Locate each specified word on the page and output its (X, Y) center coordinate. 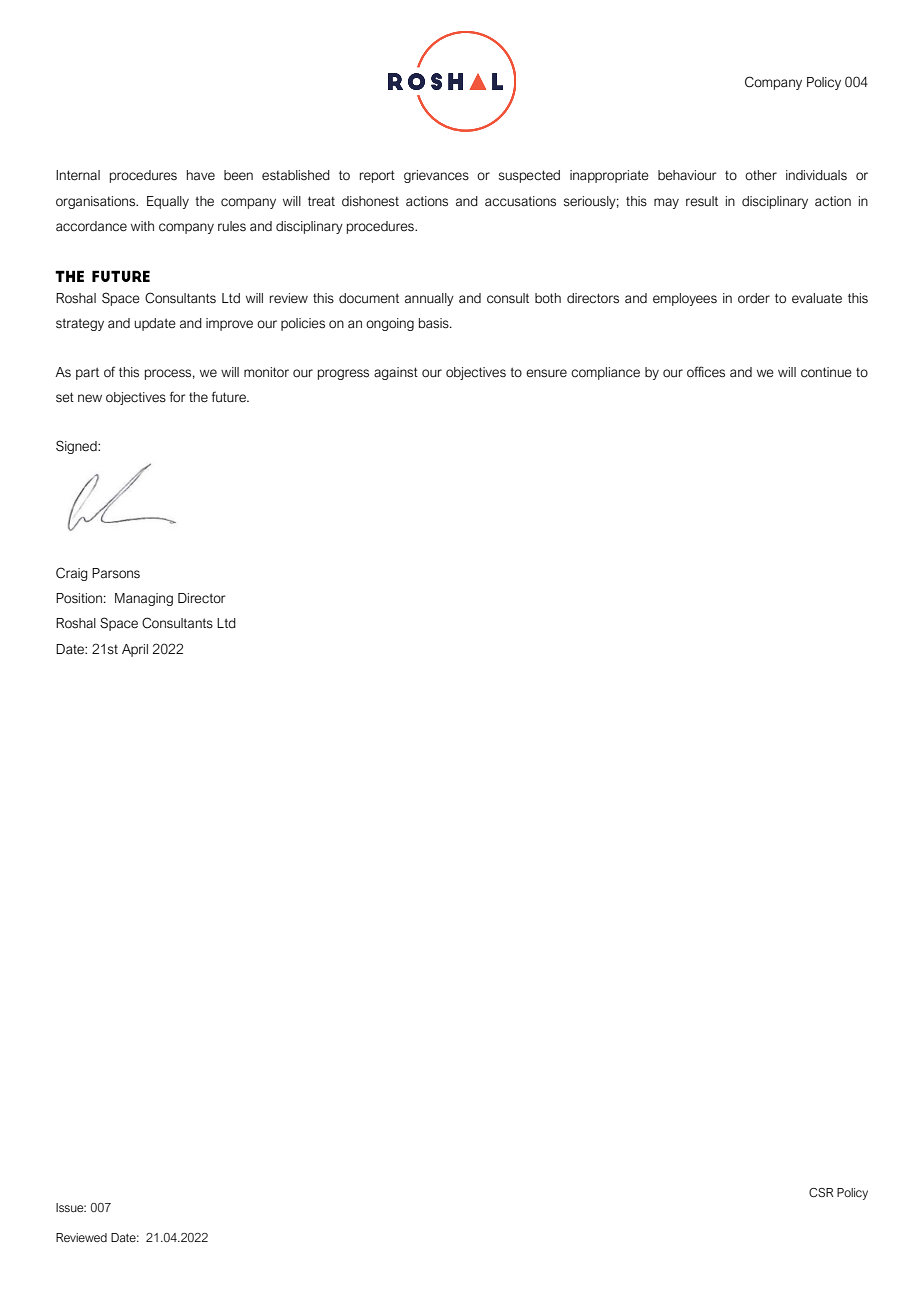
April (135, 650)
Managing (144, 599)
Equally (168, 202)
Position (79, 598)
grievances (436, 176)
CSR (821, 1192)
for (178, 397)
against (396, 373)
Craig (72, 574)
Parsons (116, 573)
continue (826, 372)
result (702, 201)
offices (706, 372)
